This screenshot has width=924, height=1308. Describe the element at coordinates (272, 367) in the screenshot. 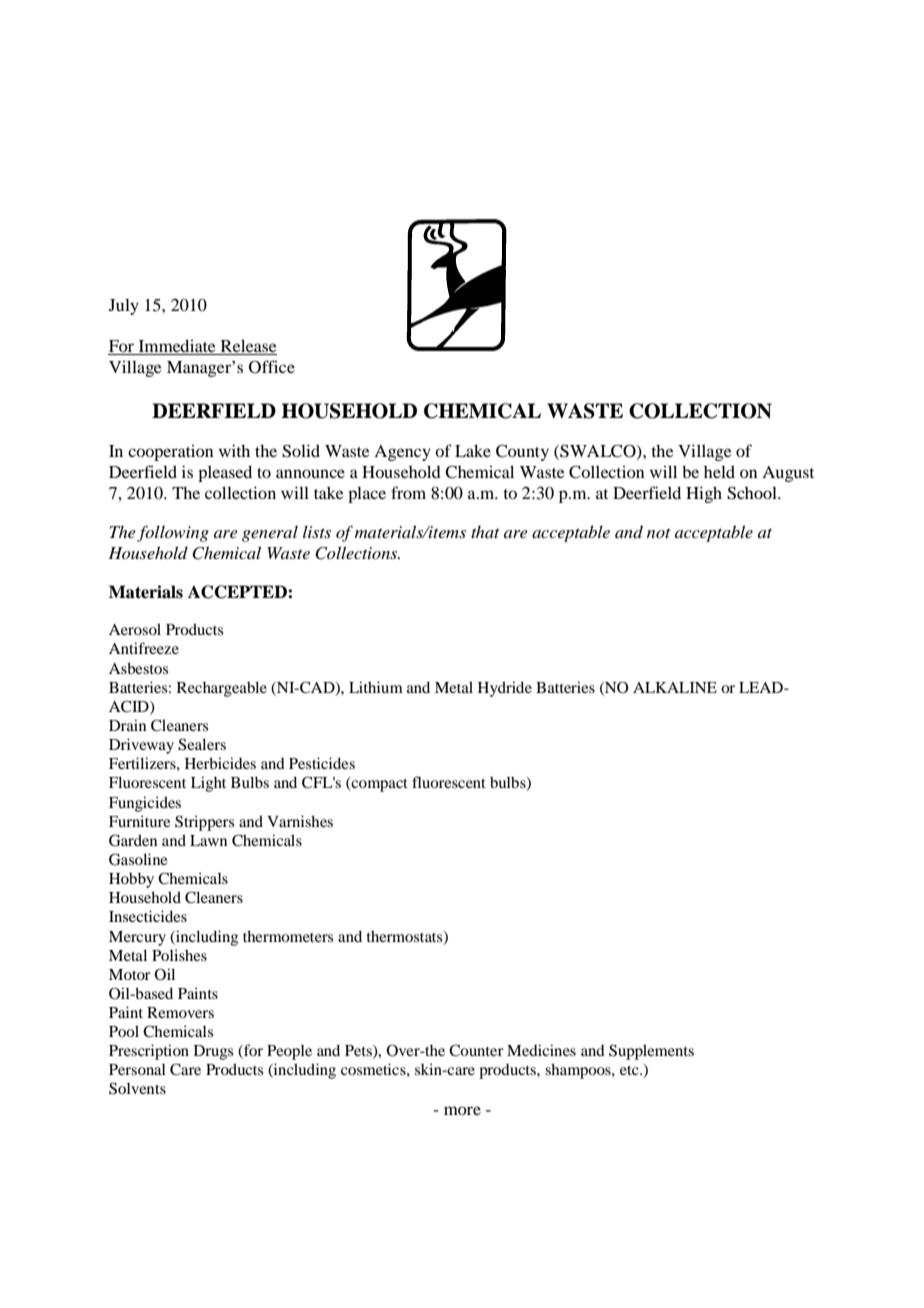

I see `Office` at that location.
